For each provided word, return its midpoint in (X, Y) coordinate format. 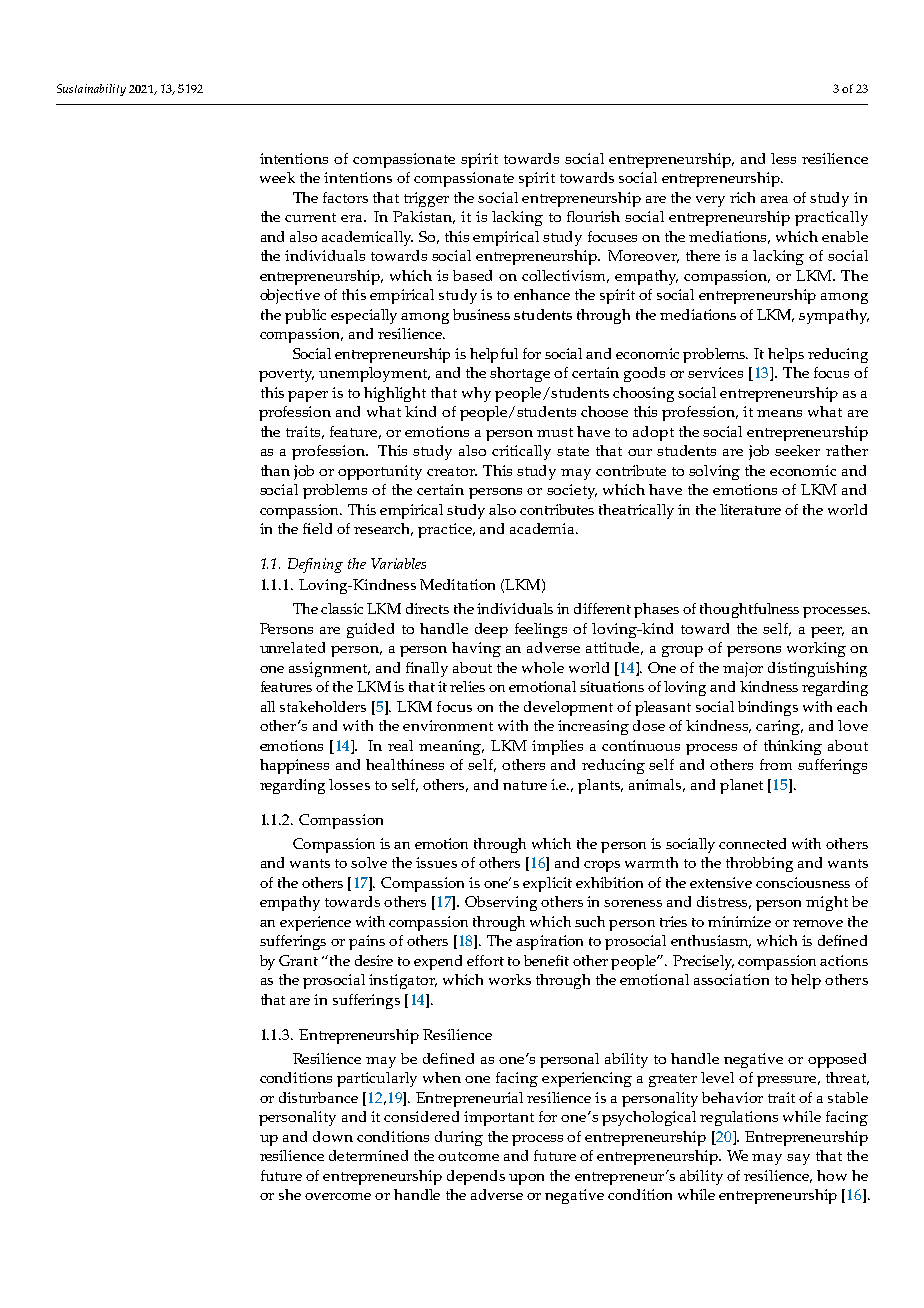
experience (315, 923)
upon (526, 1179)
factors (345, 197)
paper (308, 396)
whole (543, 667)
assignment (329, 669)
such (590, 921)
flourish (593, 216)
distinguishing (817, 669)
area (774, 199)
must (555, 432)
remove (818, 923)
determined (368, 1155)
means (779, 413)
